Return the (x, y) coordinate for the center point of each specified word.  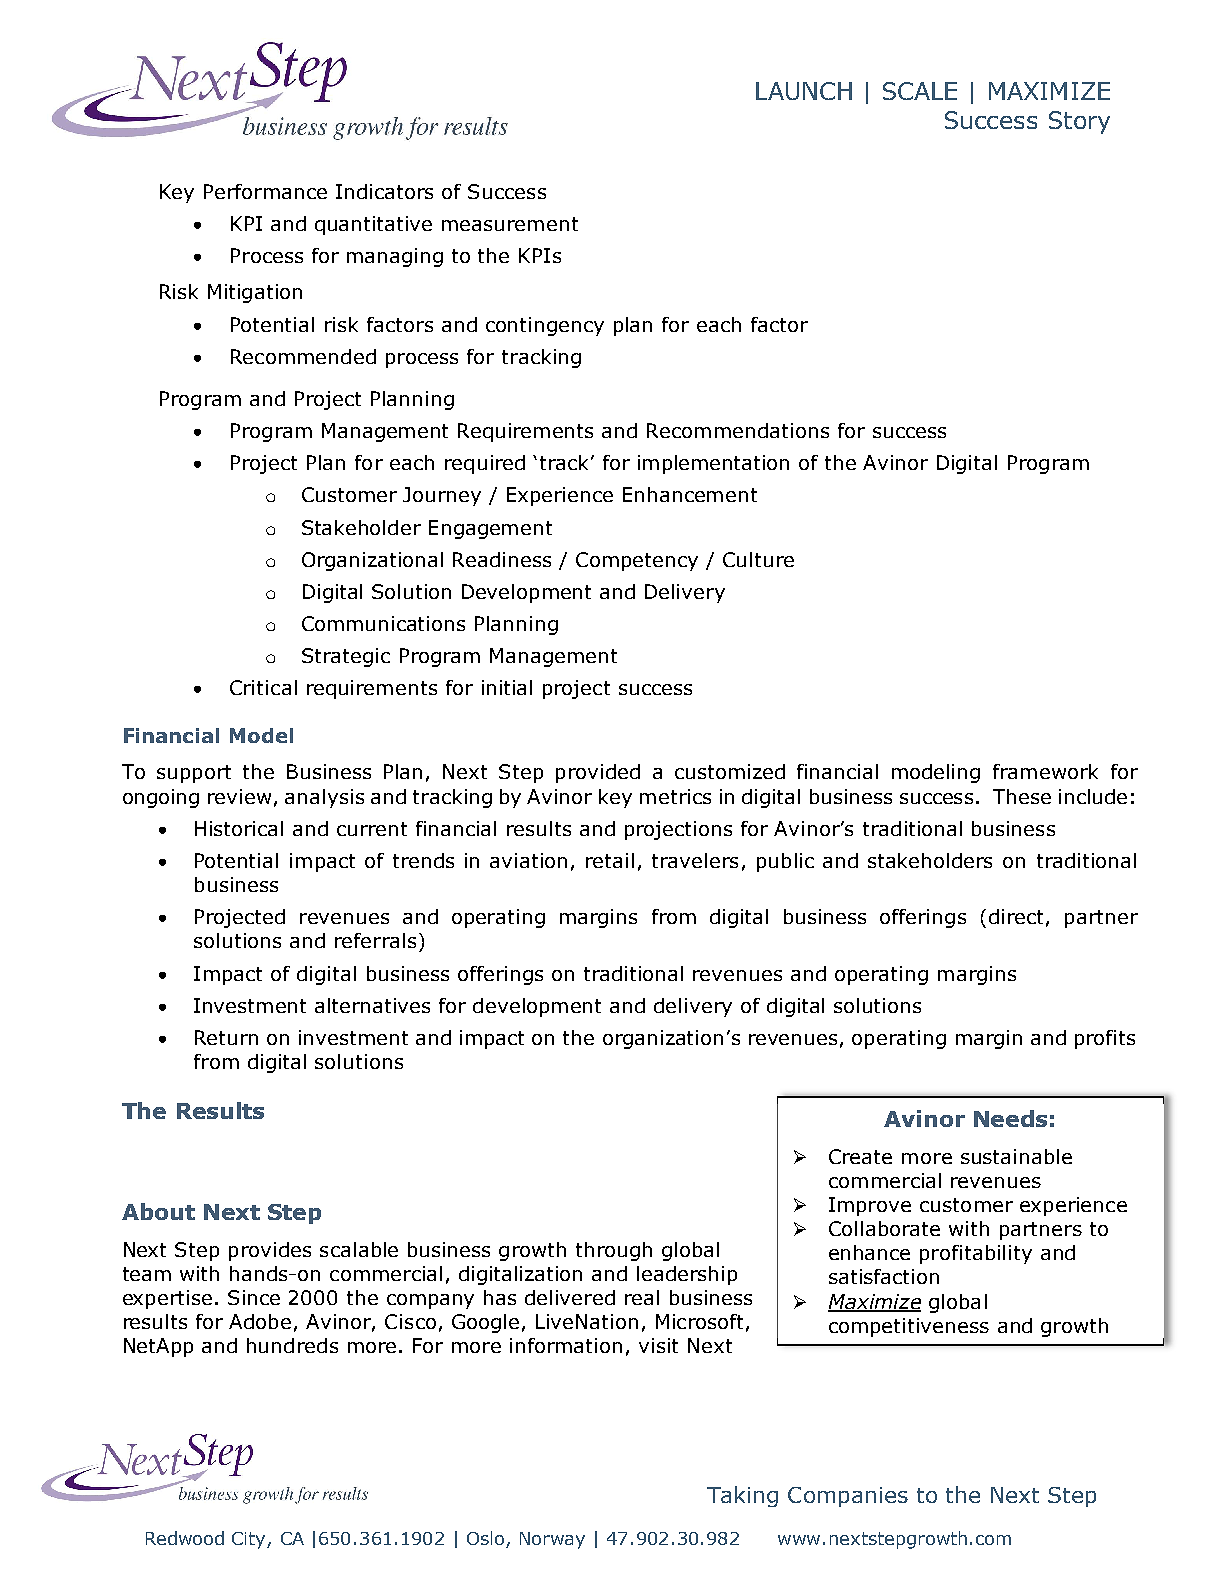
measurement (510, 224)
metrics (675, 796)
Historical (239, 828)
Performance (265, 191)
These (1022, 796)
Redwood (185, 1538)
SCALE (920, 91)
